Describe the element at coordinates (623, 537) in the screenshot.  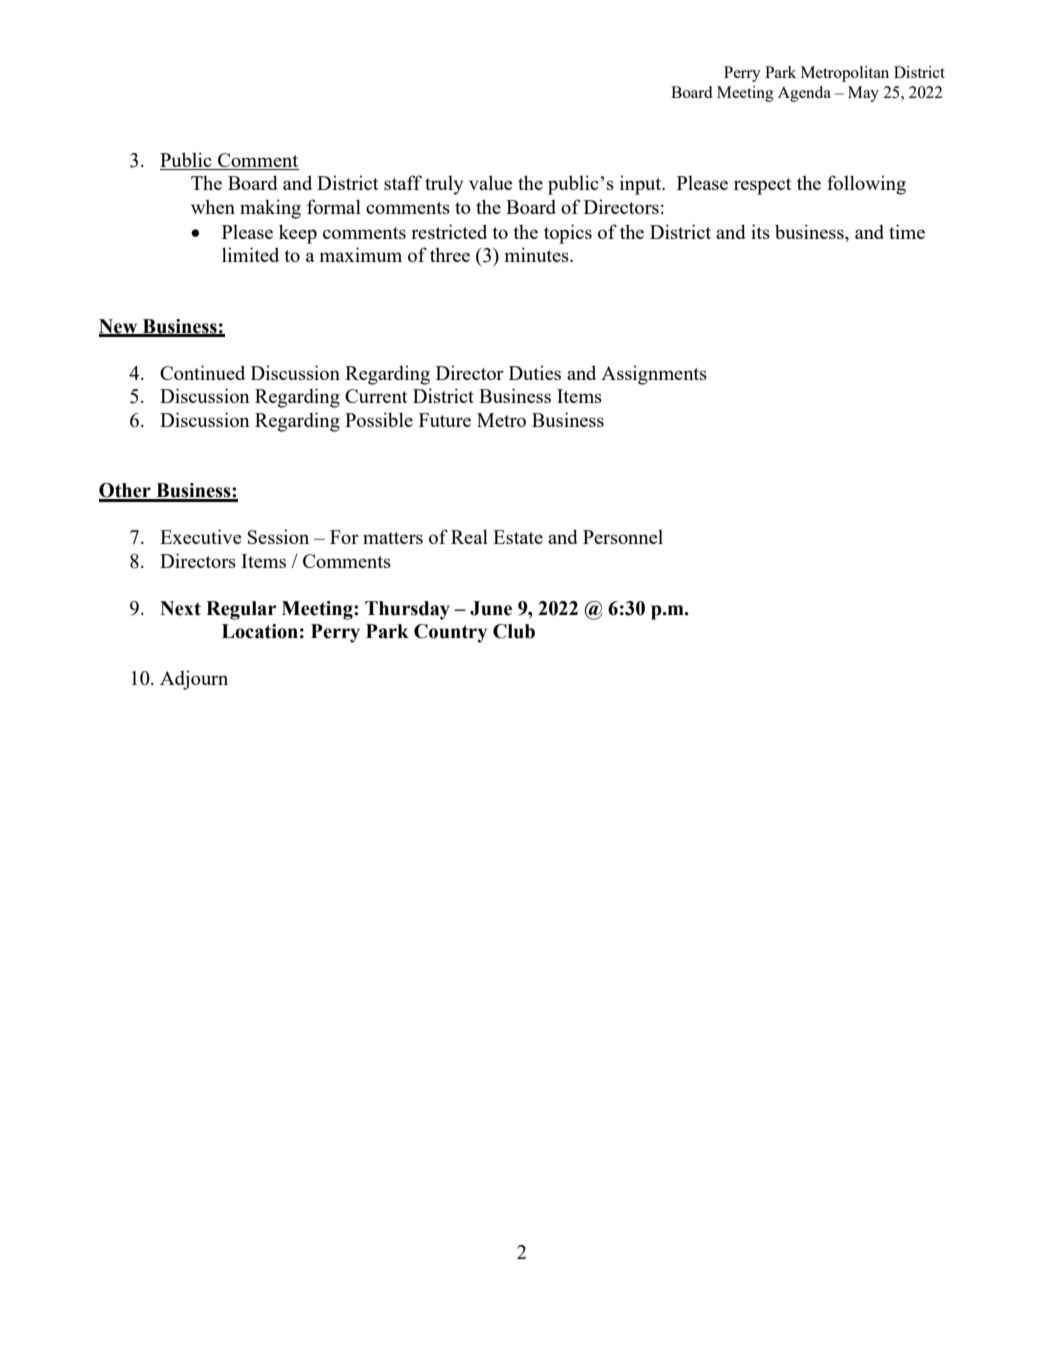
I see `Personnel` at that location.
